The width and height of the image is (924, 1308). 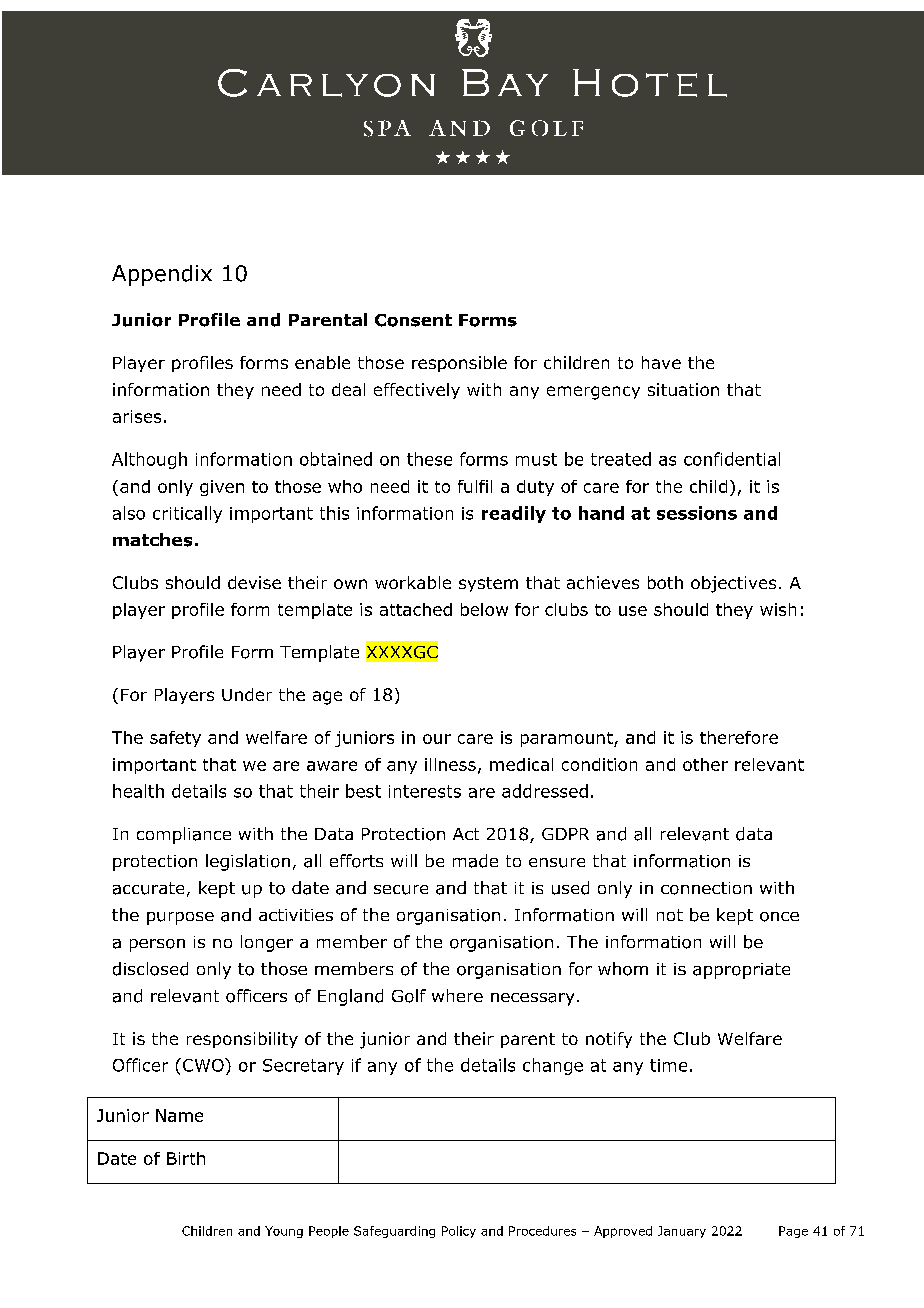 I want to click on Birth, so click(x=186, y=1158).
